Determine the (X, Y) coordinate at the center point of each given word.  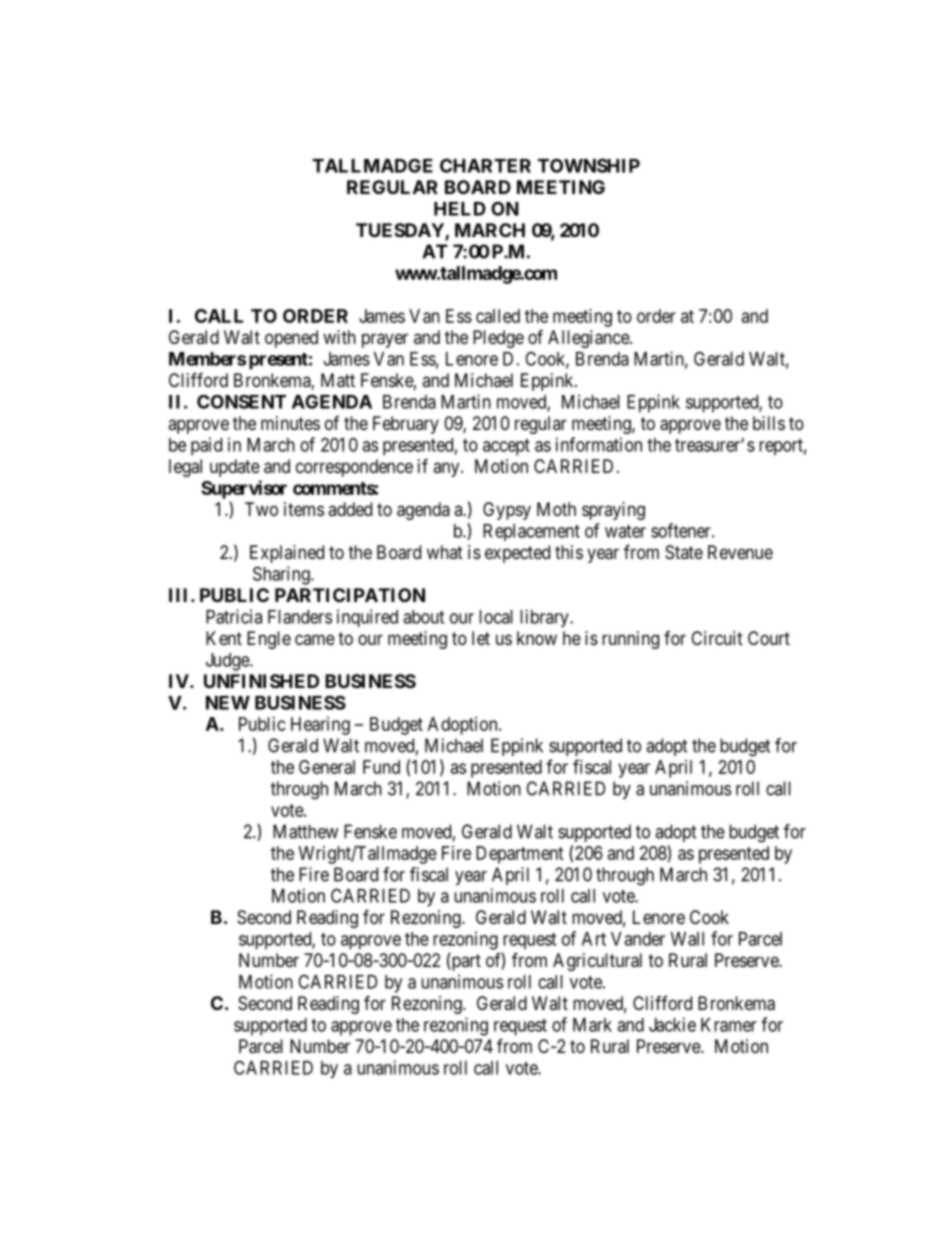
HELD (460, 209)
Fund (381, 767)
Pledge (498, 339)
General (327, 767)
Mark (592, 1025)
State (684, 552)
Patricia (234, 616)
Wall (687, 939)
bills (769, 423)
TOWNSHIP (589, 165)
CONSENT (241, 402)
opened (291, 339)
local (496, 617)
